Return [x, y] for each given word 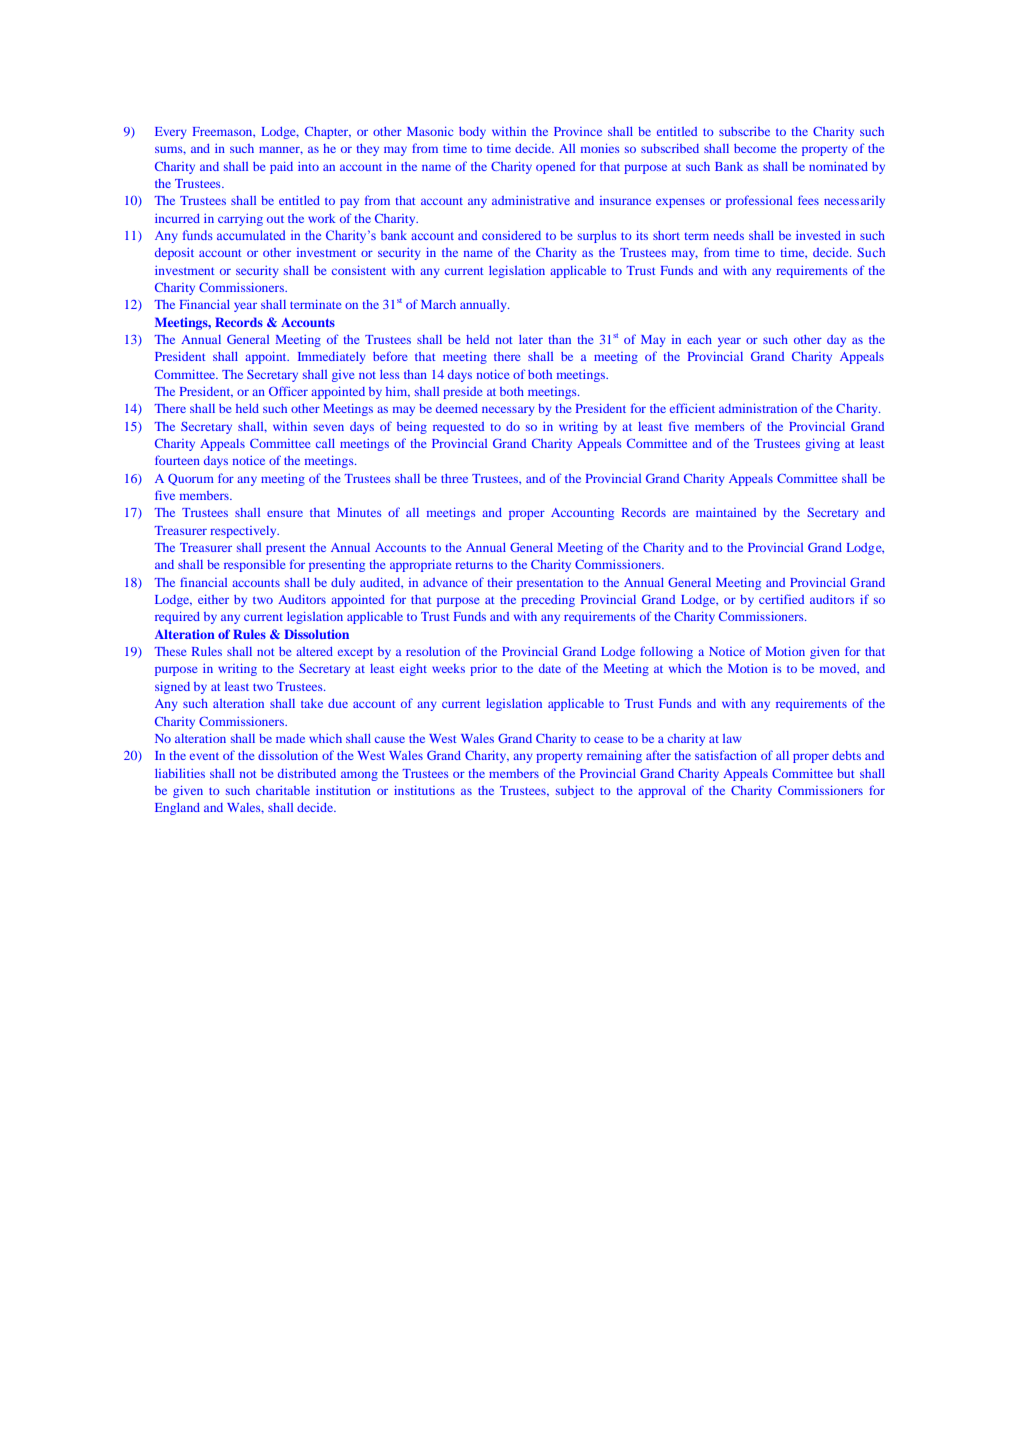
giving [822, 444]
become [755, 148]
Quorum [191, 480]
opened [555, 168]
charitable [283, 790]
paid [281, 167]
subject [575, 791]
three [454, 478]
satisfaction [726, 755]
